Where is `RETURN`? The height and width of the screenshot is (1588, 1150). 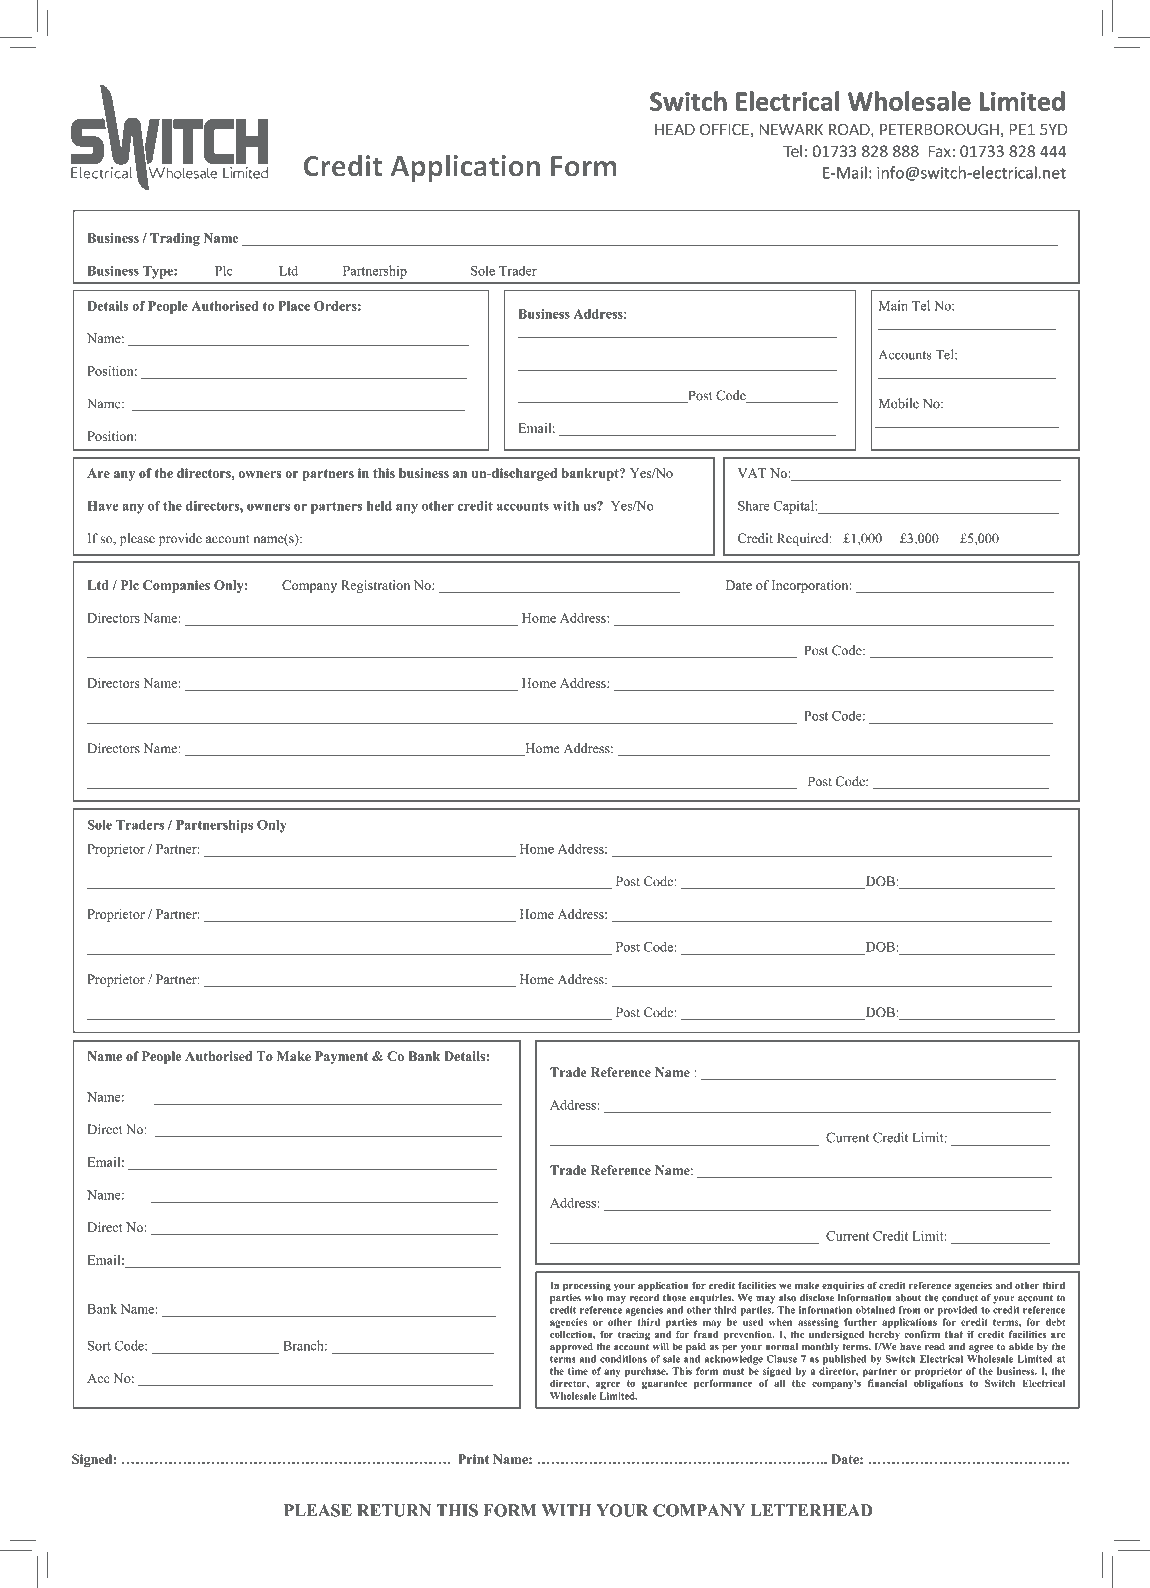
RETURN is located at coordinates (394, 1510).
